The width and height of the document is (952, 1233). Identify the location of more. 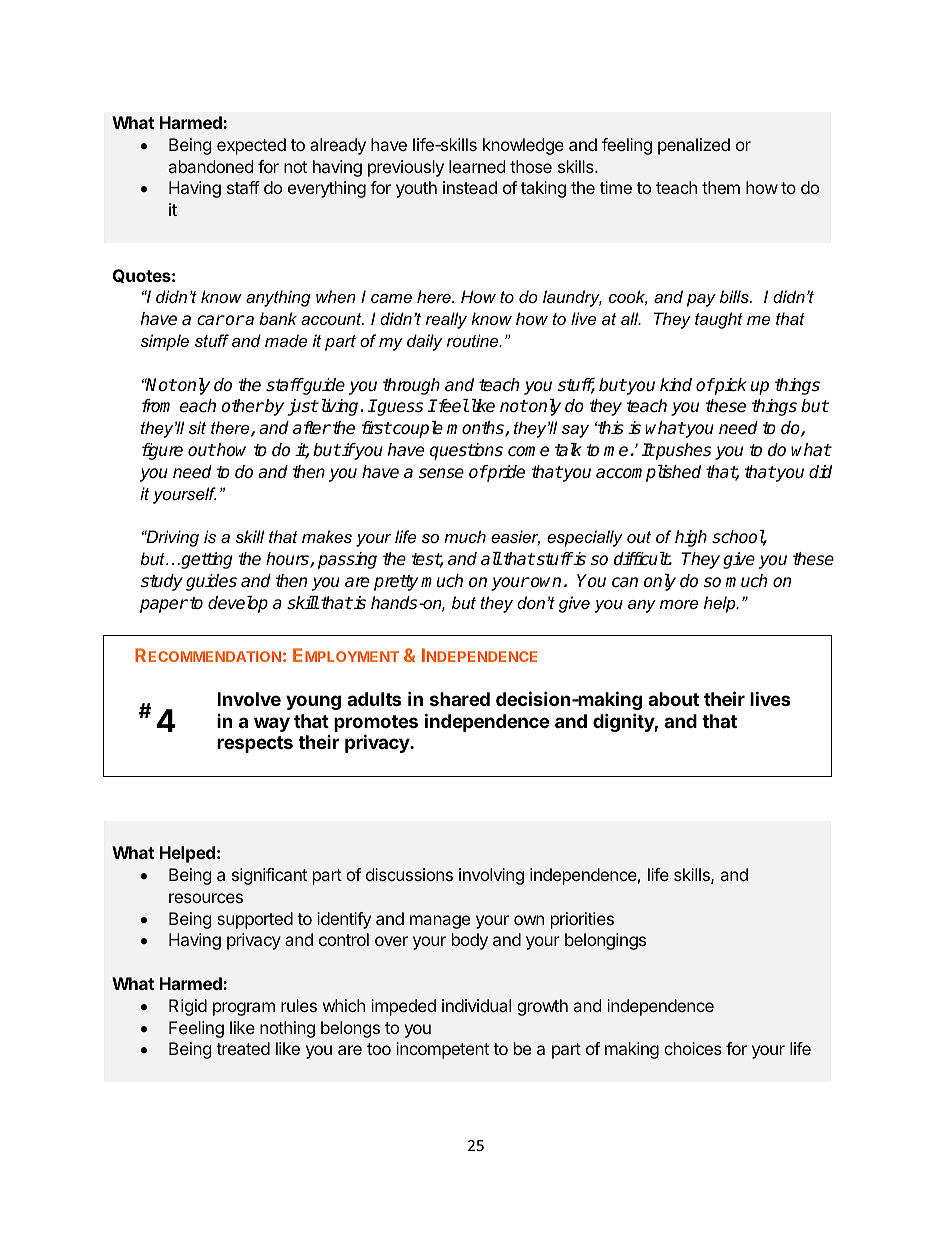
(679, 604).
